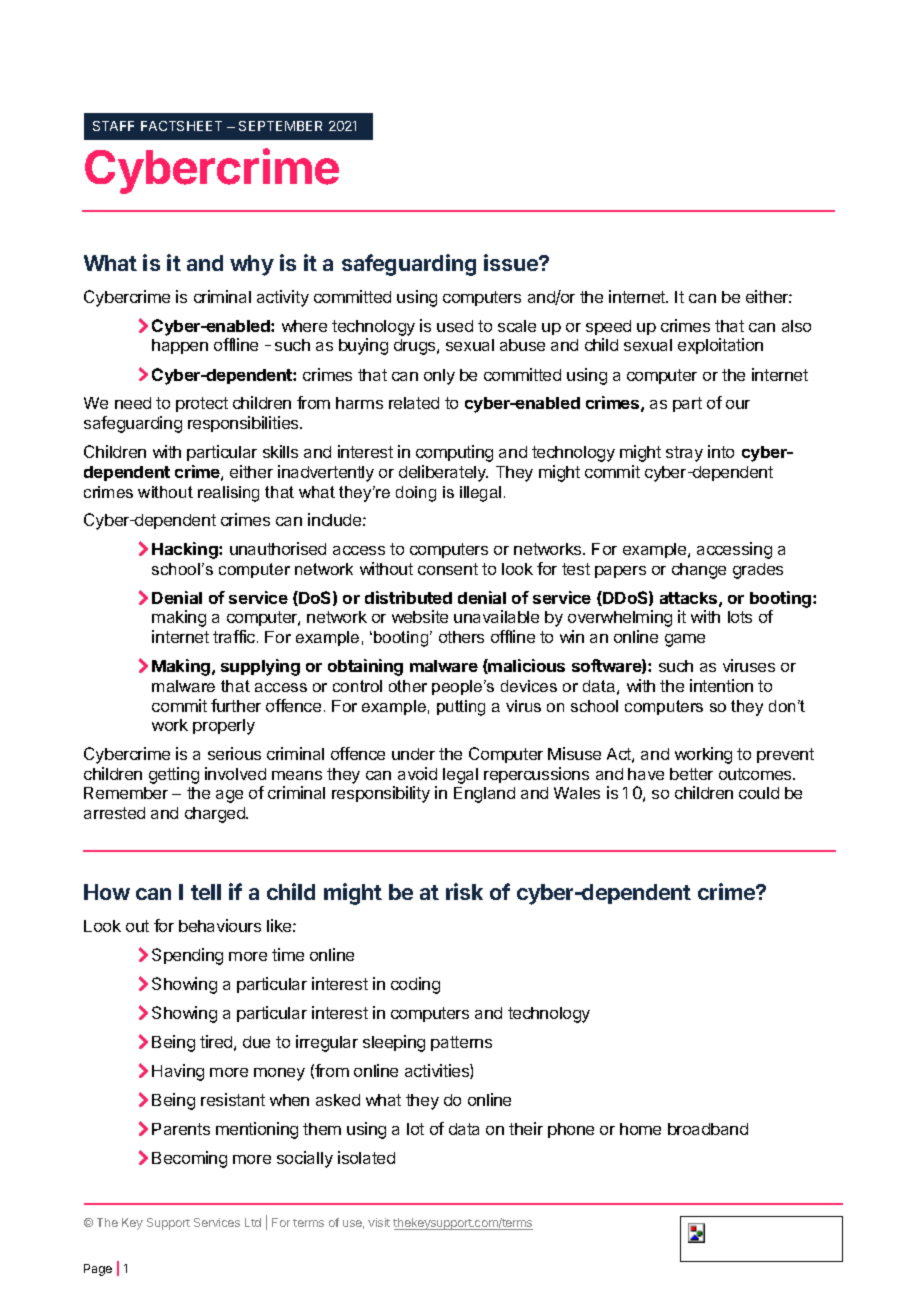  I want to click on further, so click(236, 705).
